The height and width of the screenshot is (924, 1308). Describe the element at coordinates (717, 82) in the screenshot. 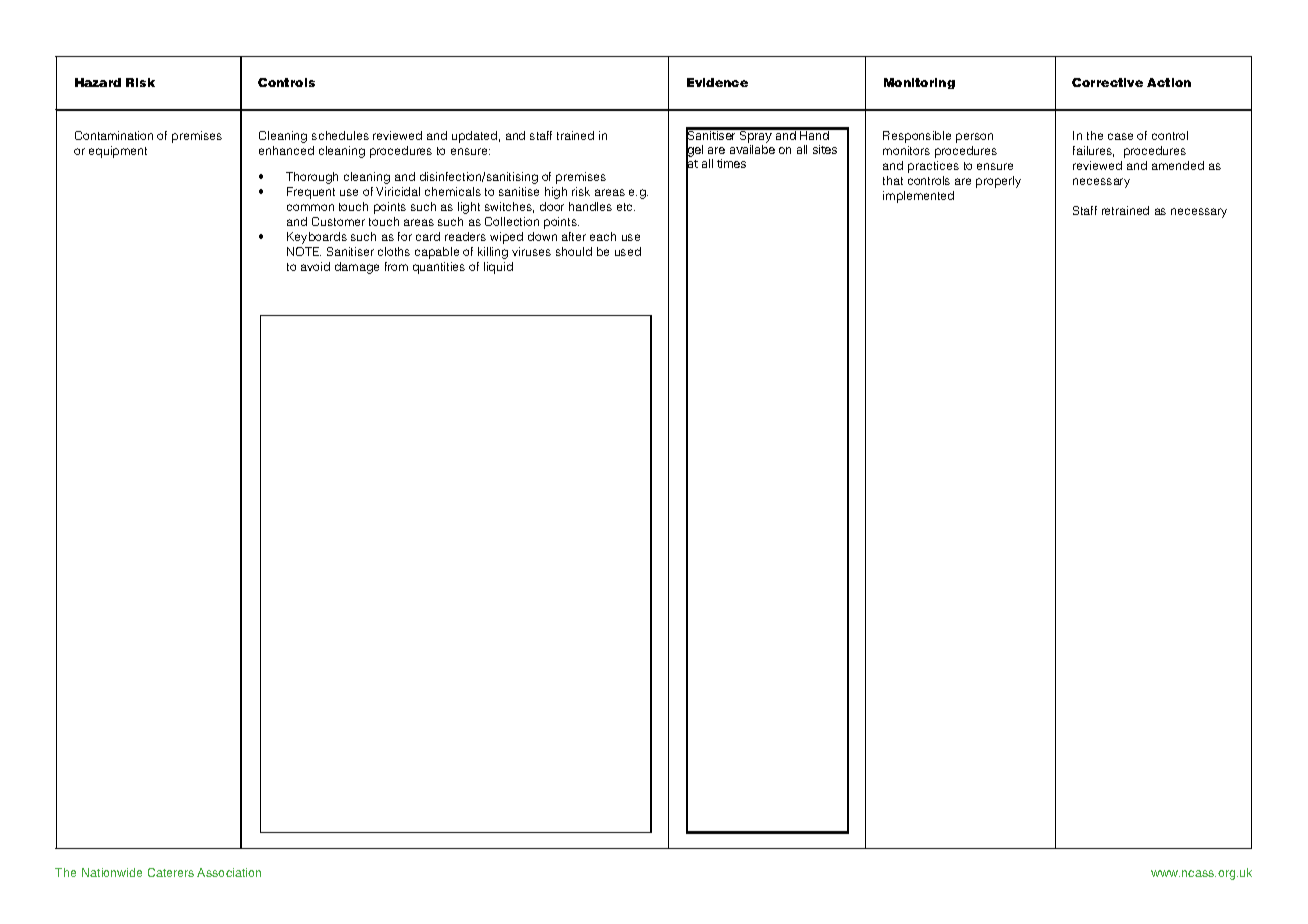

I see `Evidence` at that location.
